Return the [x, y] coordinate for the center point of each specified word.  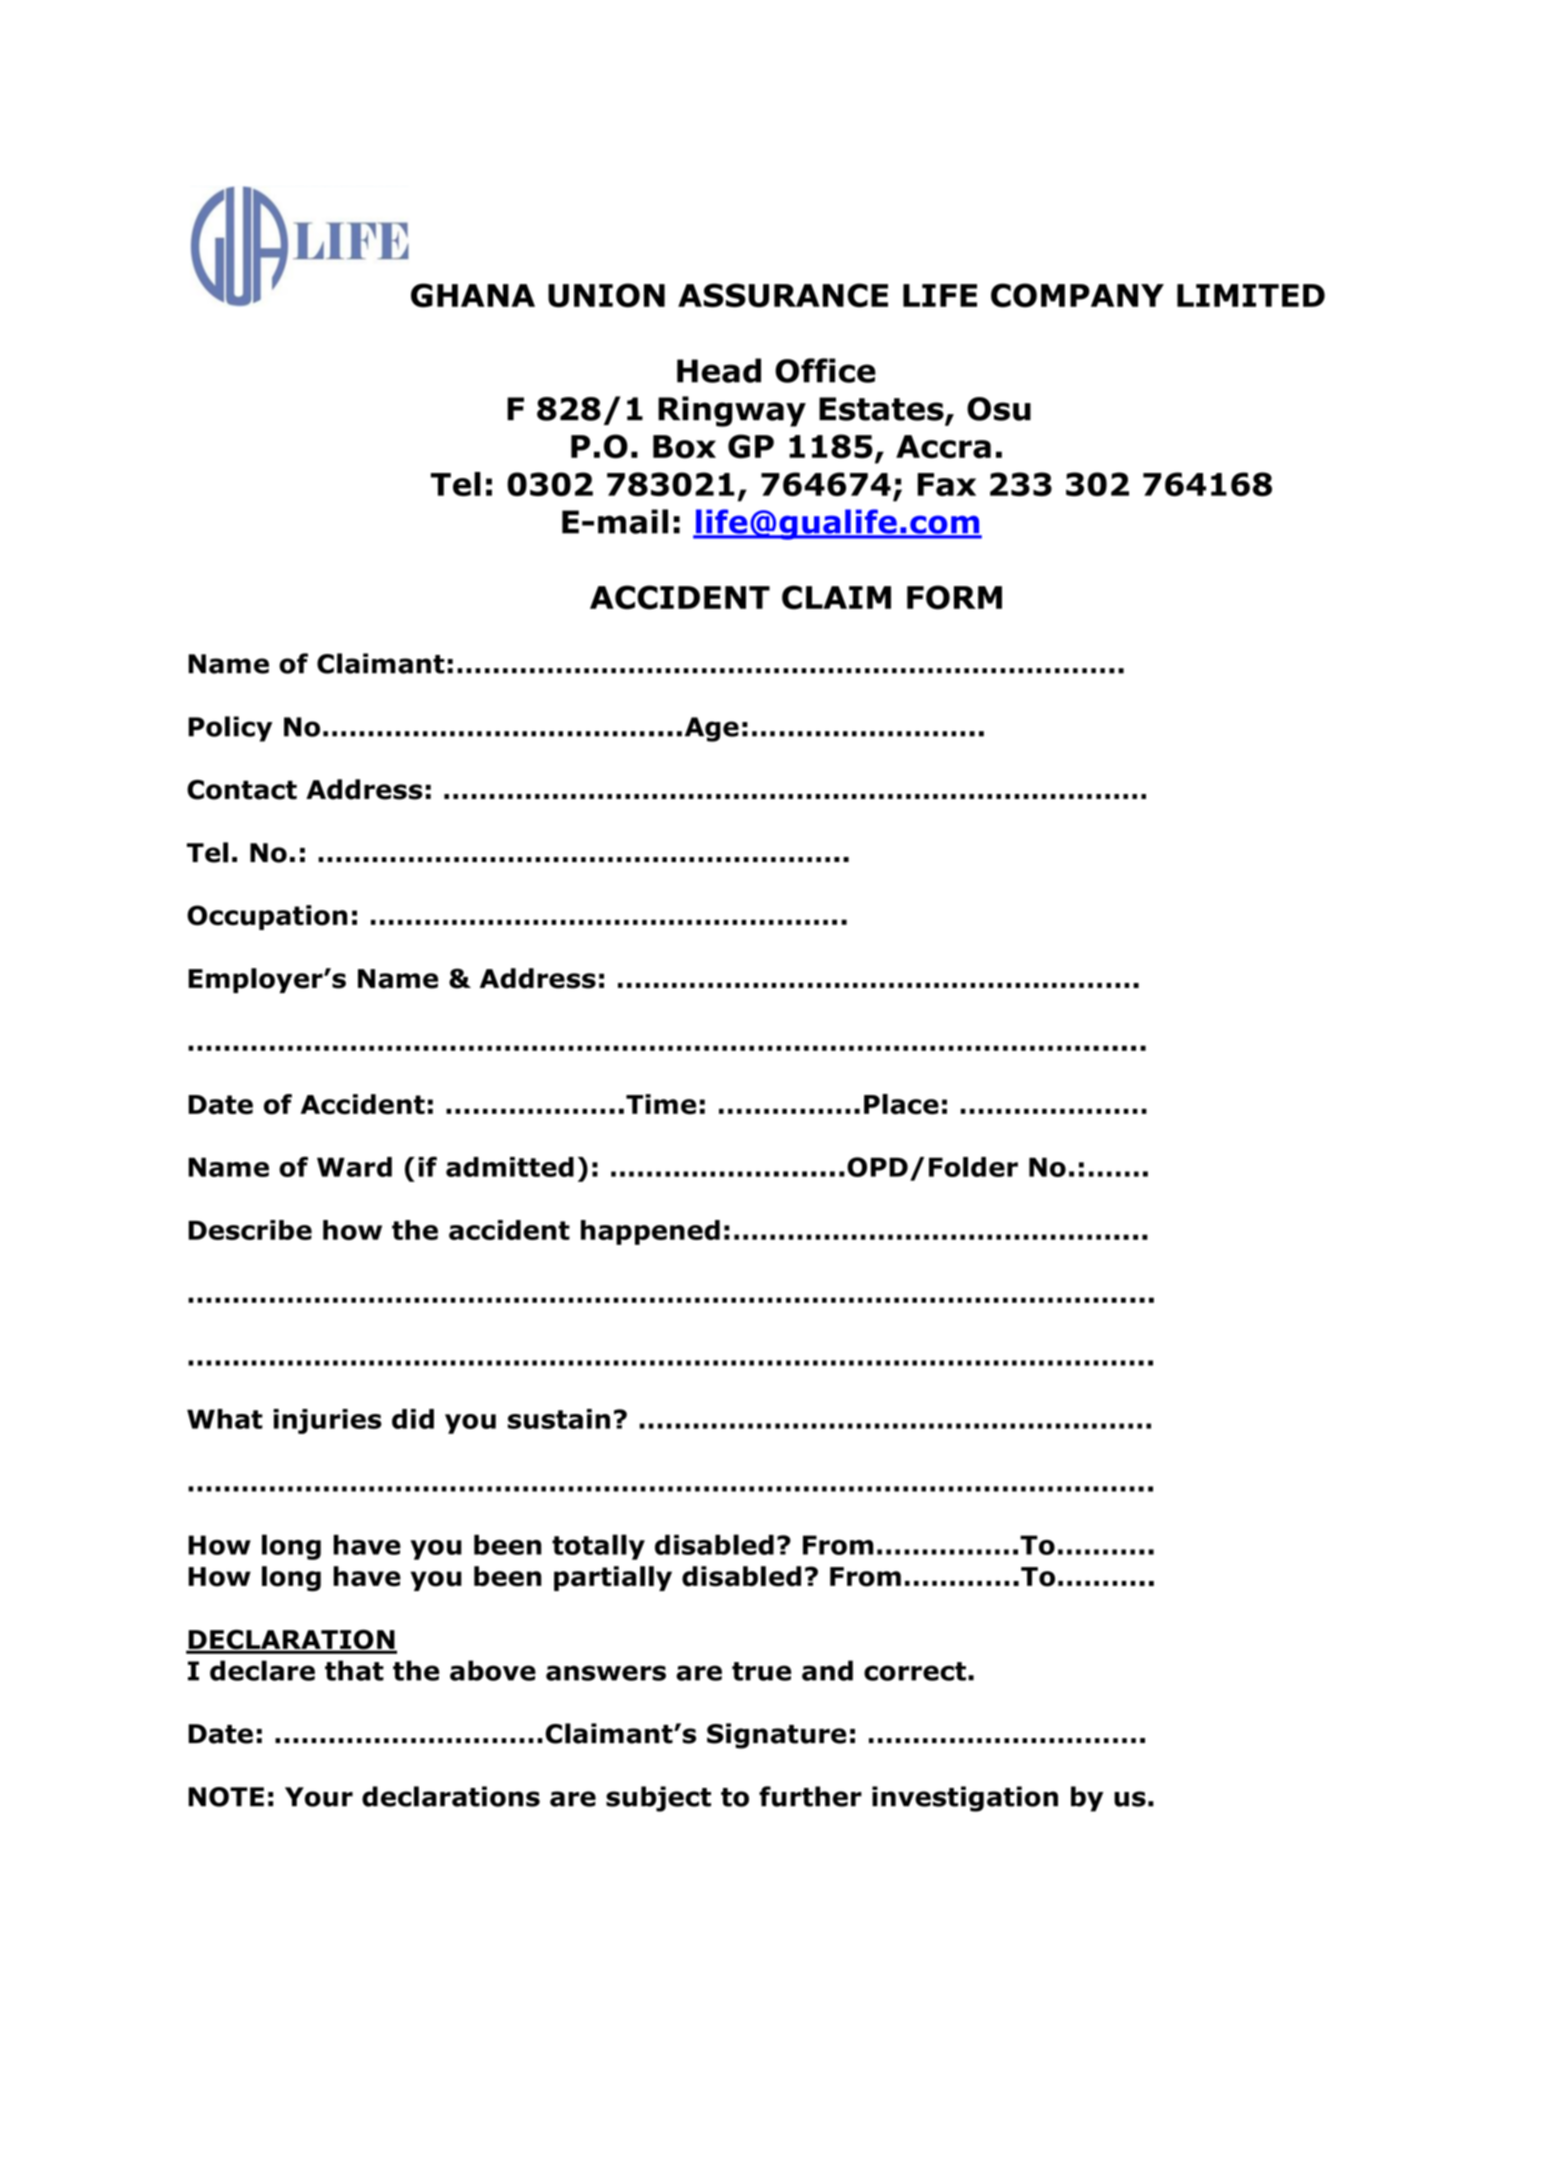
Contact [242, 790]
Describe [250, 1230]
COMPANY [1077, 295]
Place [901, 1104]
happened [650, 1232]
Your [319, 1797]
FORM [954, 597]
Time [661, 1104]
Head [719, 370]
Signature [776, 1736]
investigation [965, 1799]
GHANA [473, 295]
